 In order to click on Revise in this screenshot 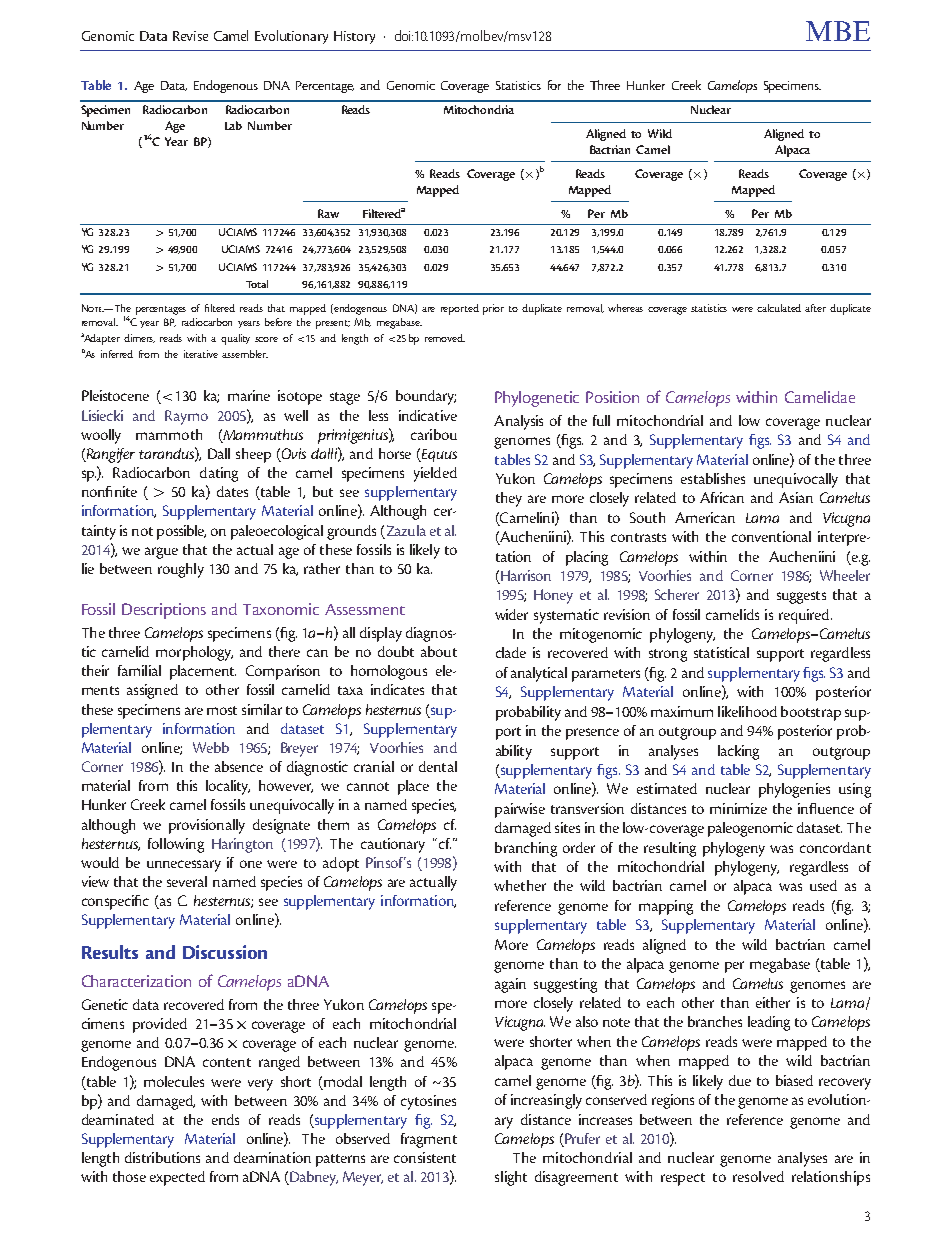, I will do `click(190, 36)`.
